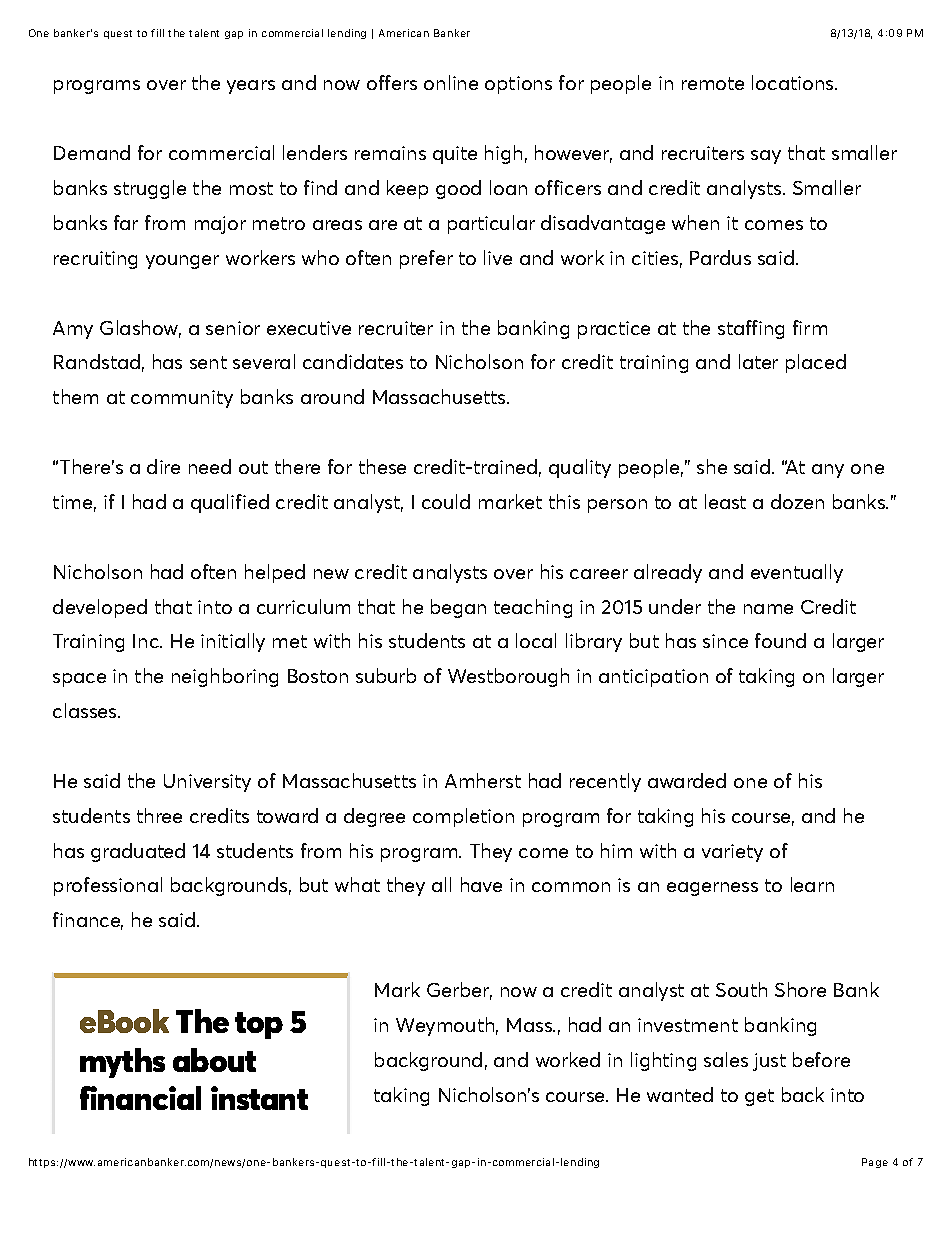 The width and height of the screenshot is (952, 1233). I want to click on began, so click(458, 608).
